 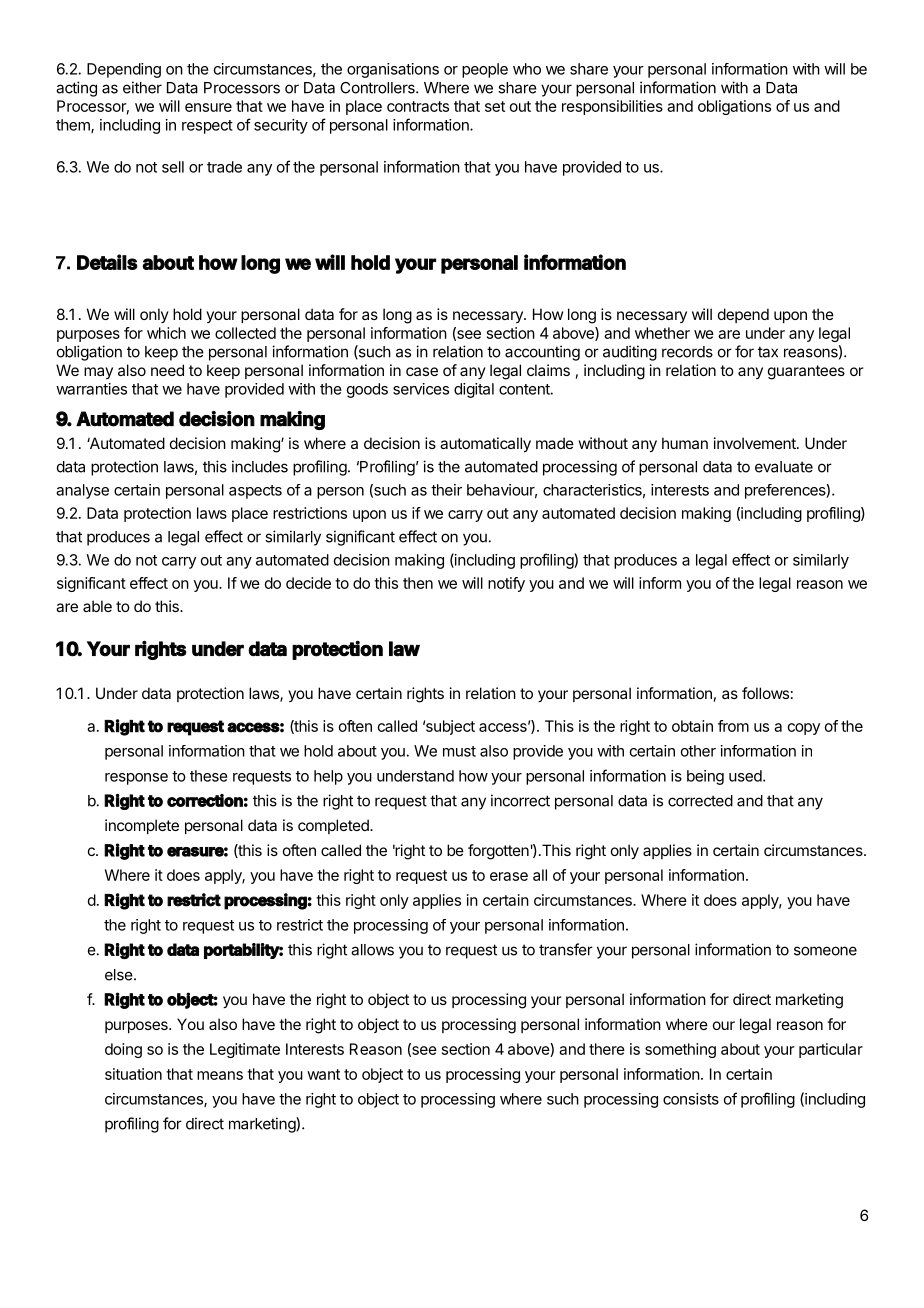 I want to click on must, so click(x=459, y=751).
